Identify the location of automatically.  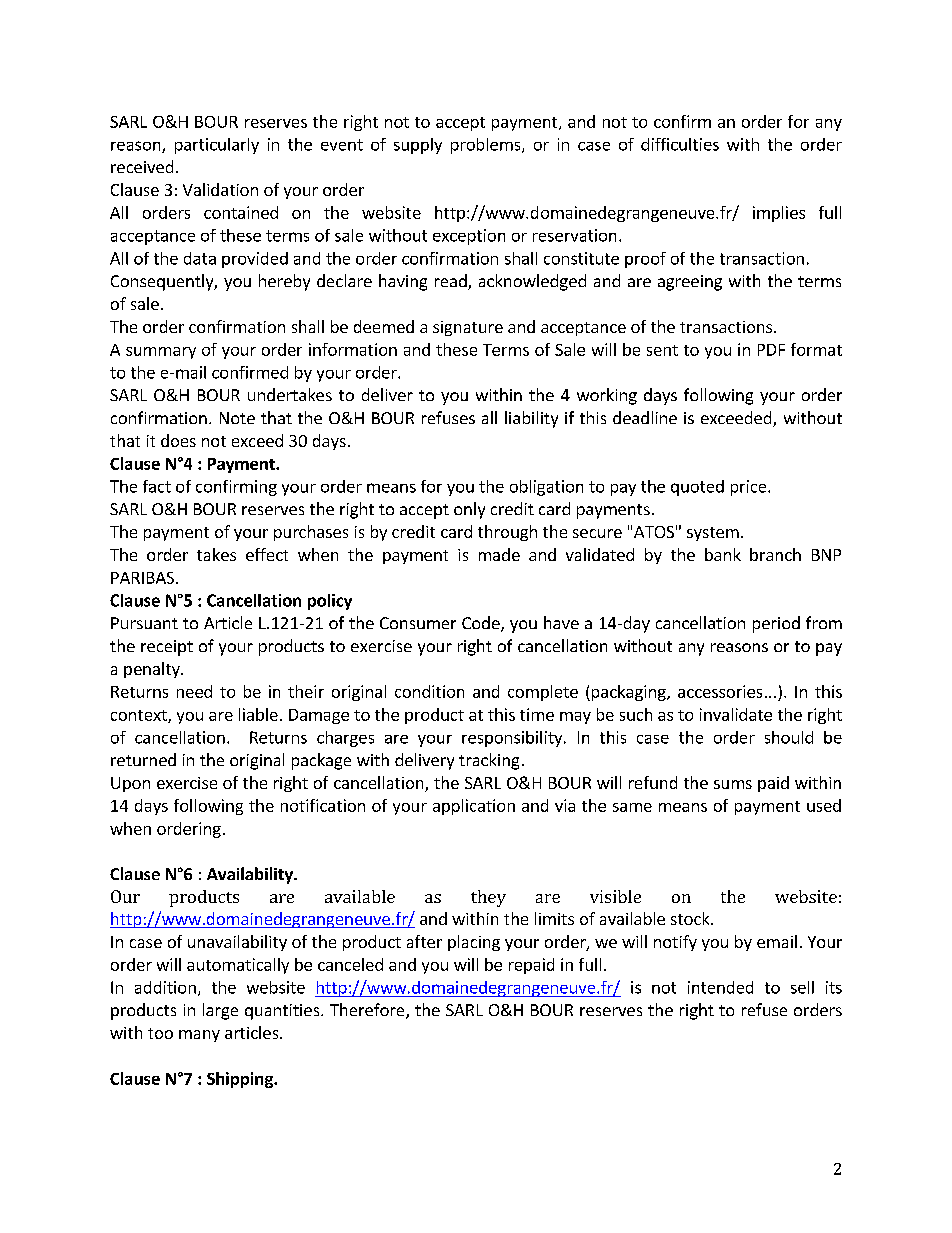
(238, 966).
